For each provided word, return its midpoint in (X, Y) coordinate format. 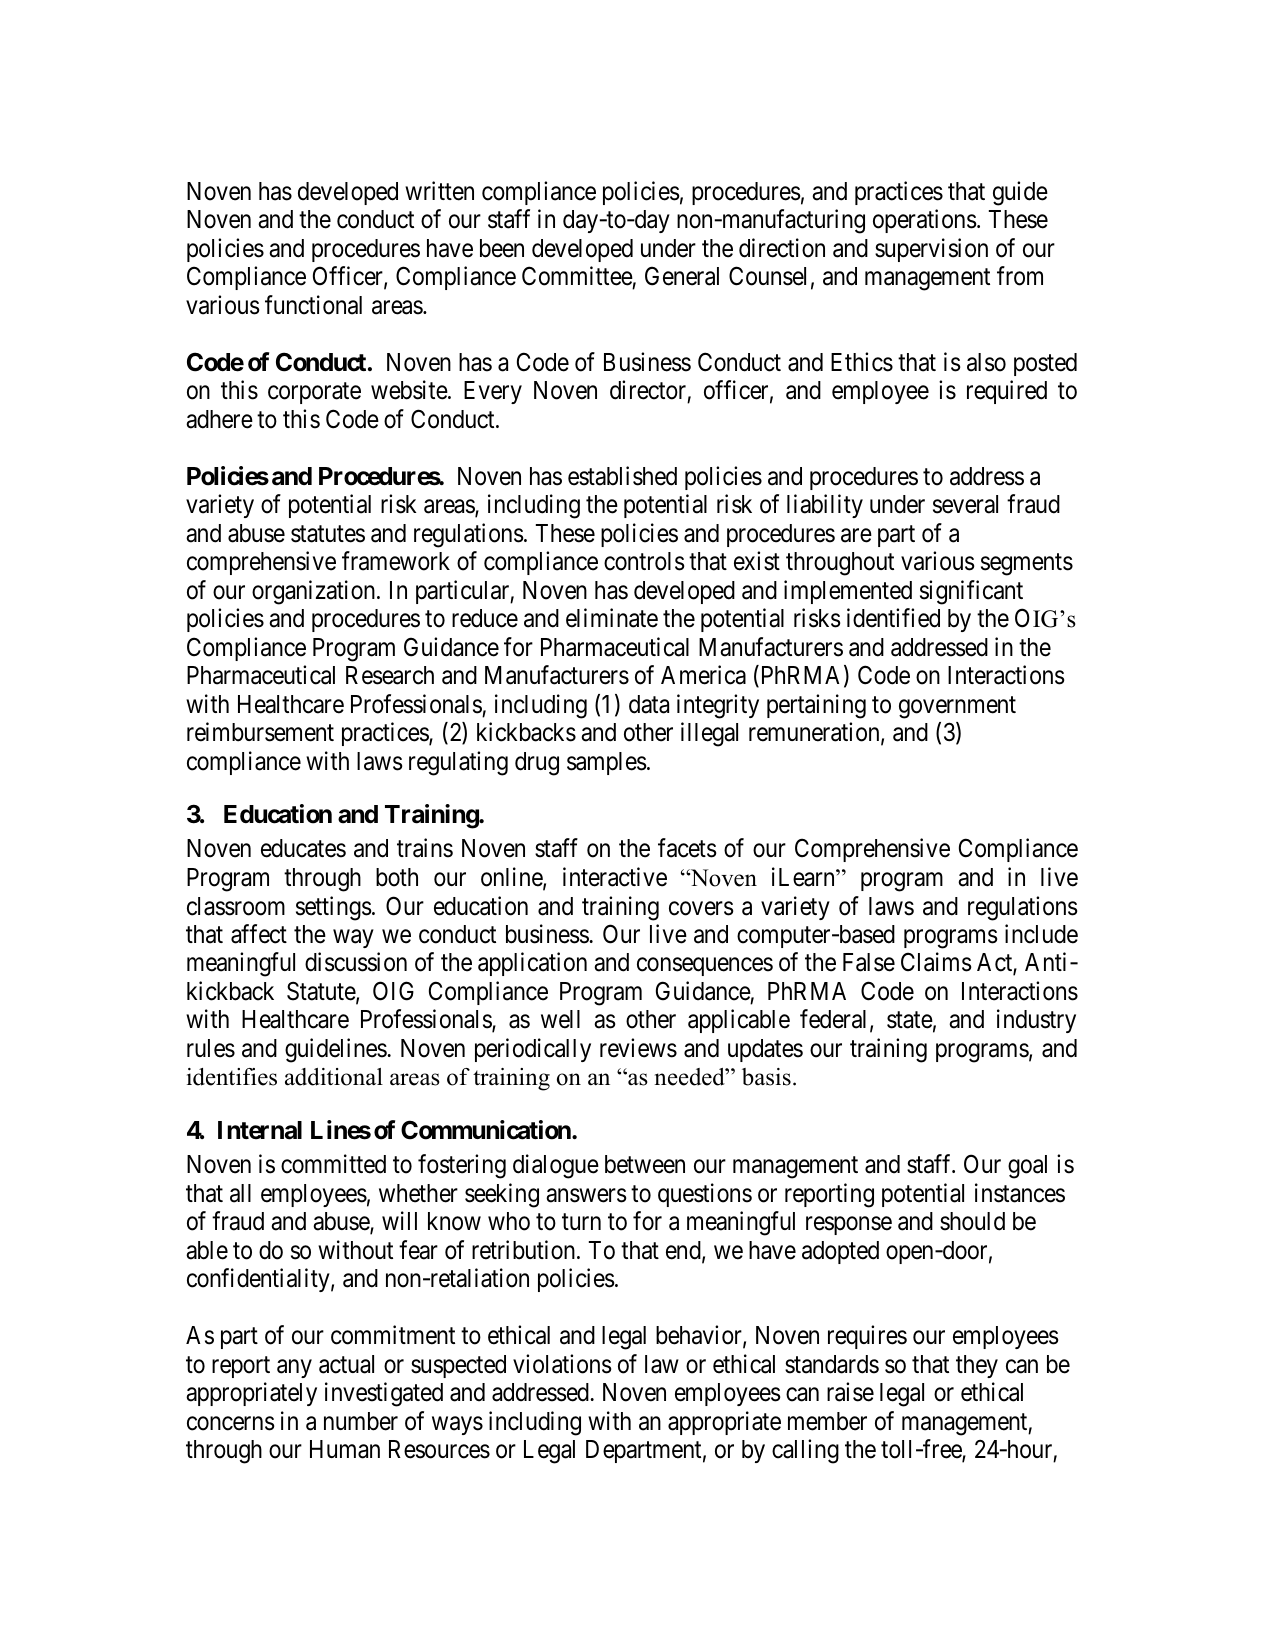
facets (687, 848)
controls (644, 561)
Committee (577, 276)
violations (562, 1364)
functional (313, 305)
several (965, 504)
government (957, 707)
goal (1027, 1167)
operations (925, 221)
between (645, 1164)
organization (315, 592)
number (361, 1421)
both (397, 877)
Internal (260, 1130)
